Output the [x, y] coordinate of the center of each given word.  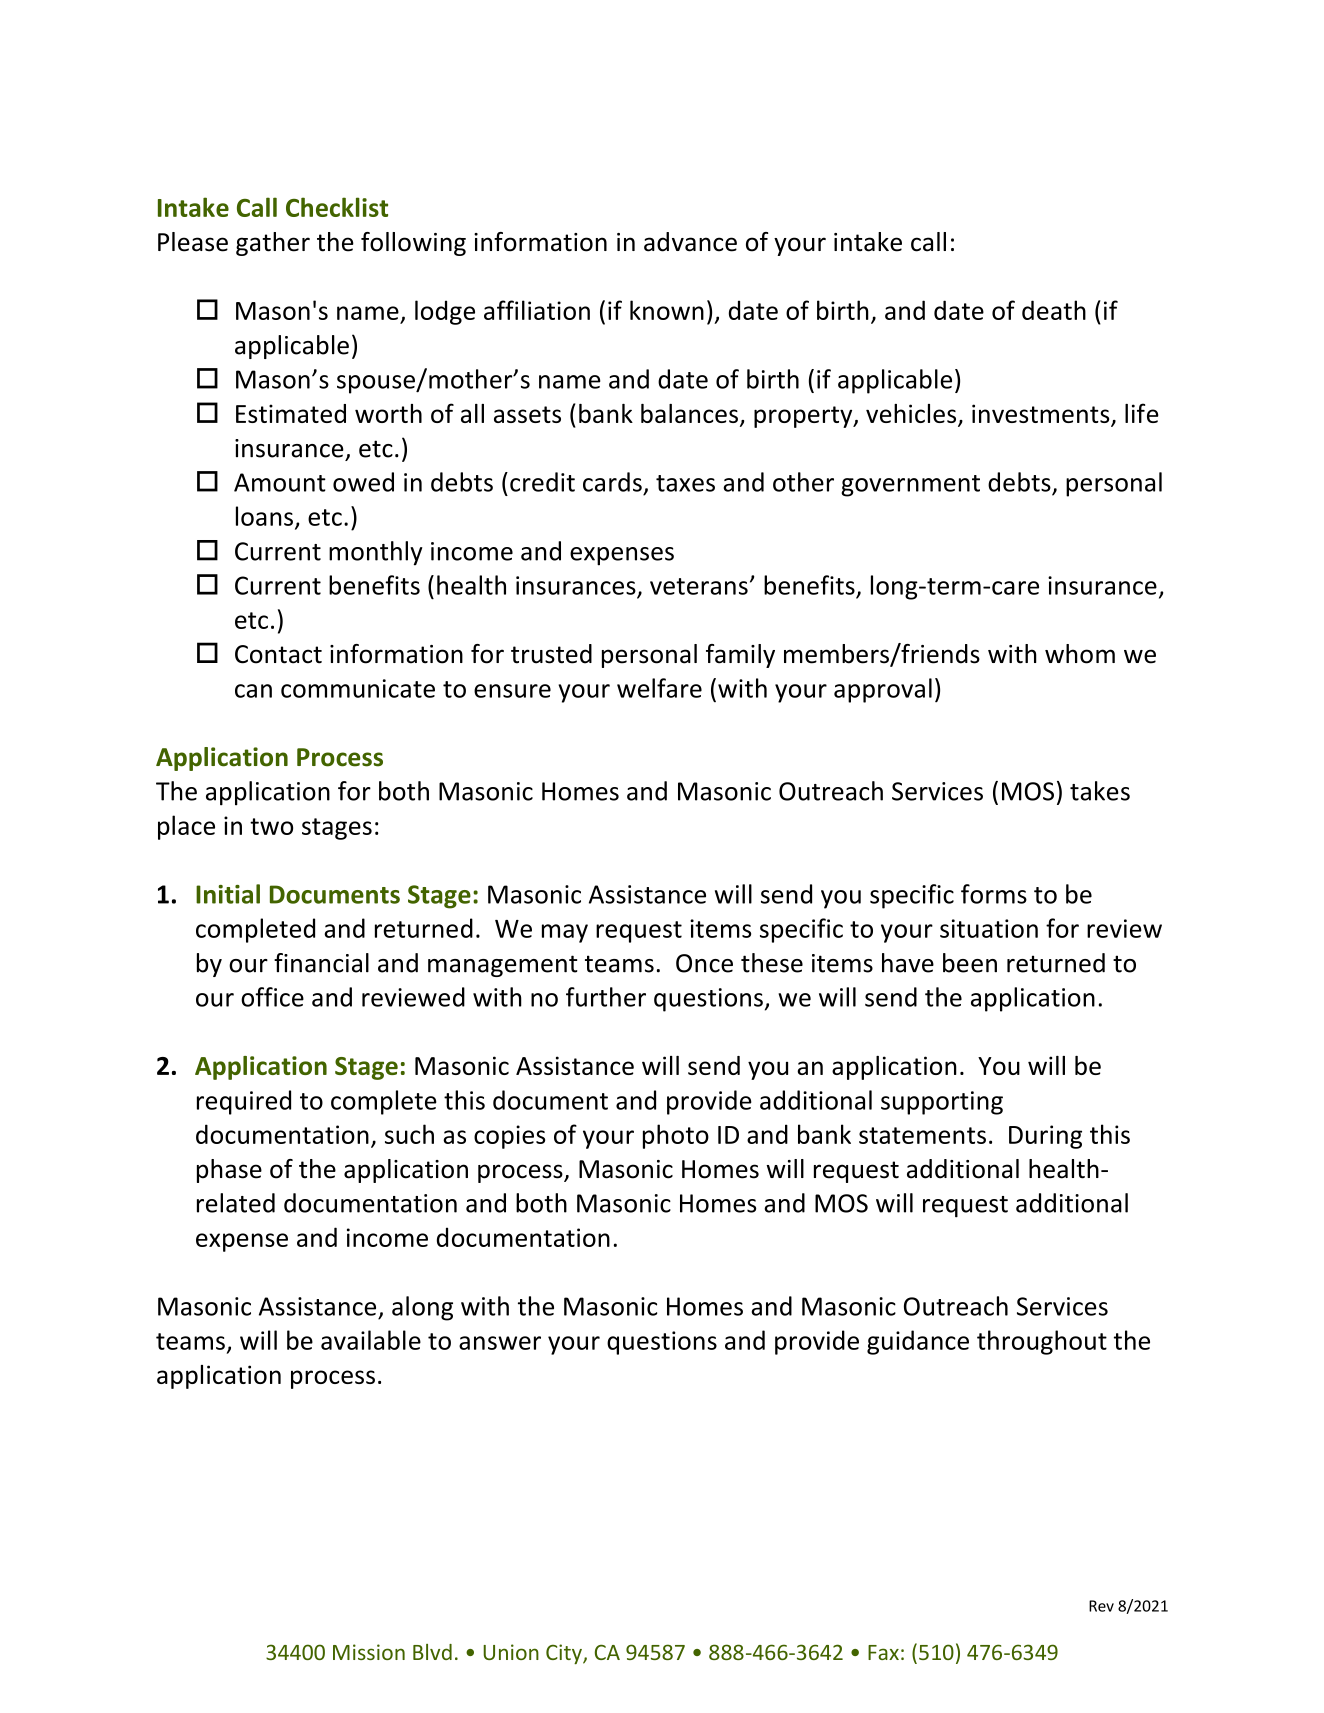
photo [676, 1136]
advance [690, 242]
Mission [369, 1652]
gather [273, 244]
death [1054, 310]
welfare [659, 688]
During [1045, 1137]
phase [229, 1171]
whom [1080, 654]
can [253, 691]
